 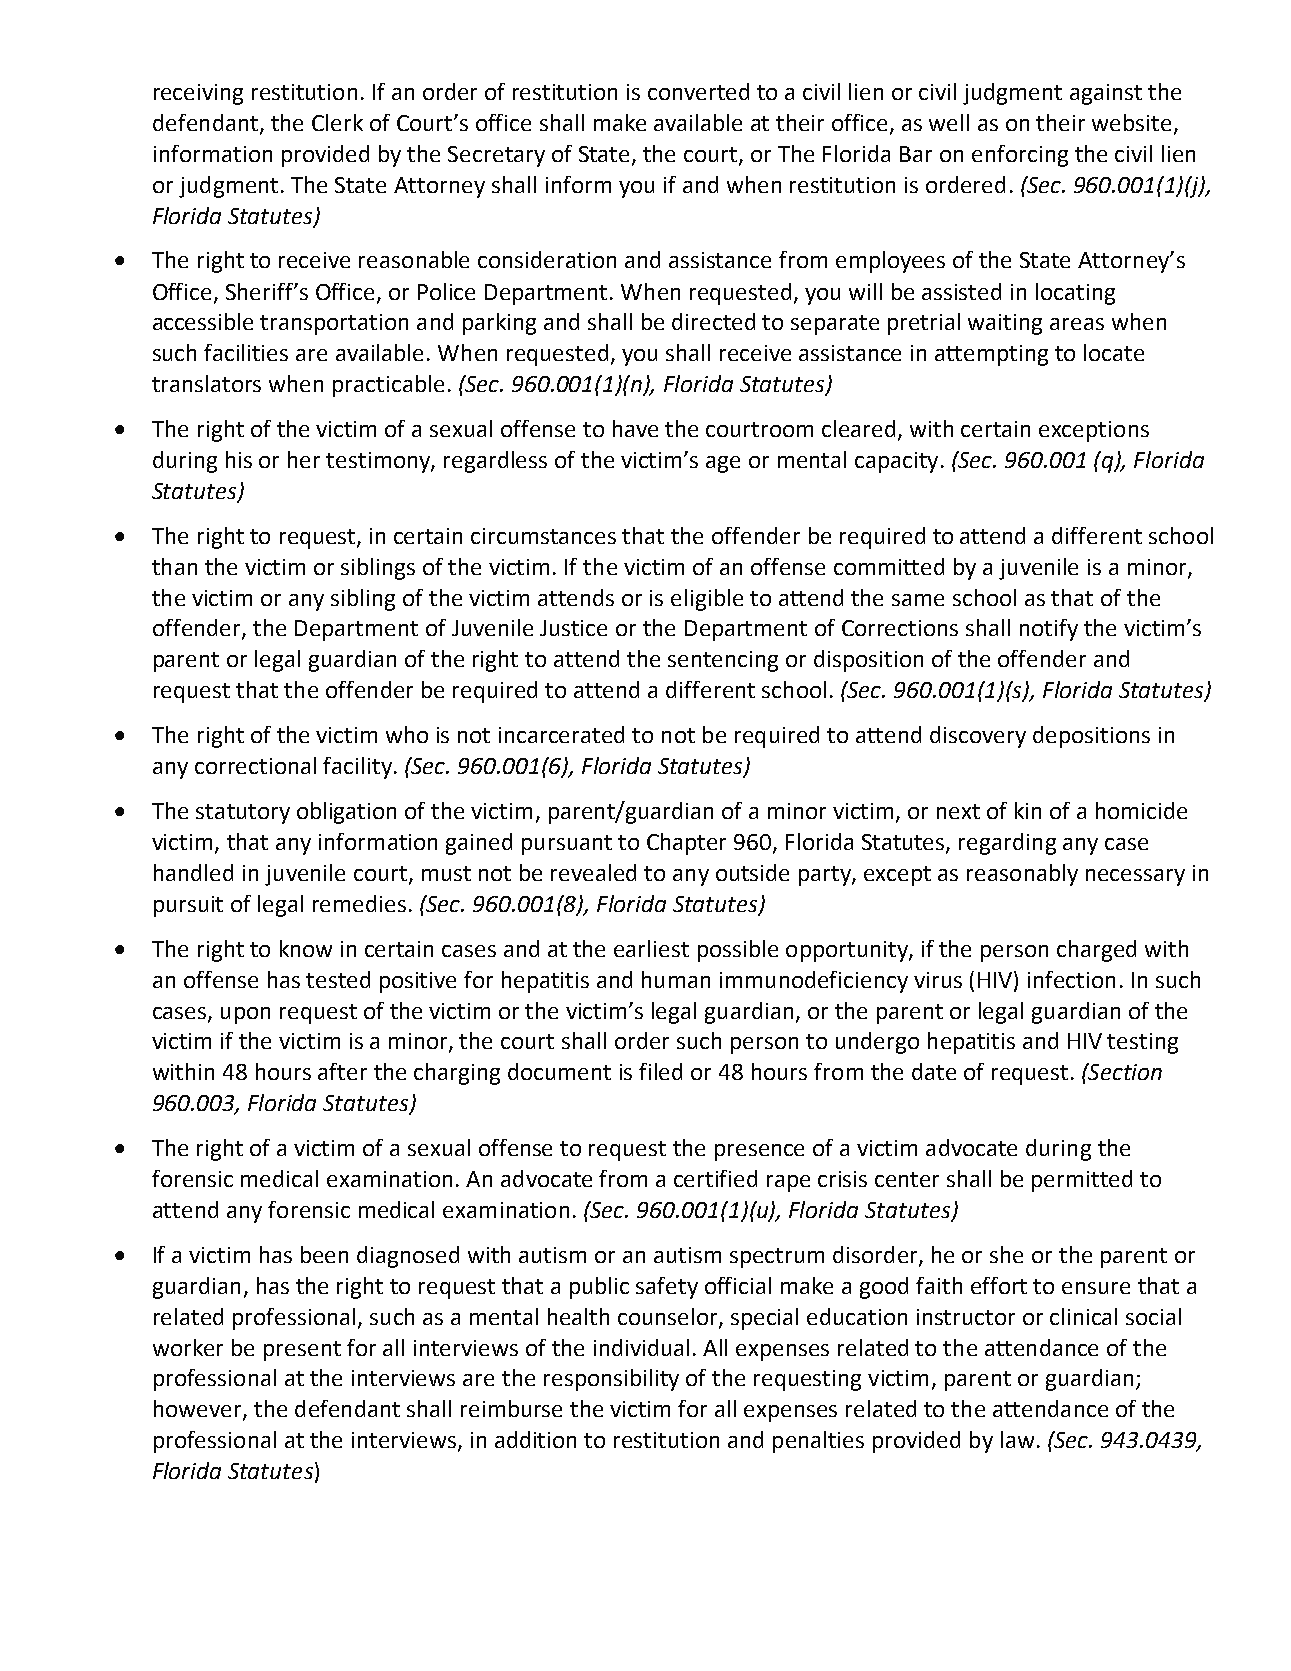 I want to click on incarcerated, so click(x=561, y=734).
